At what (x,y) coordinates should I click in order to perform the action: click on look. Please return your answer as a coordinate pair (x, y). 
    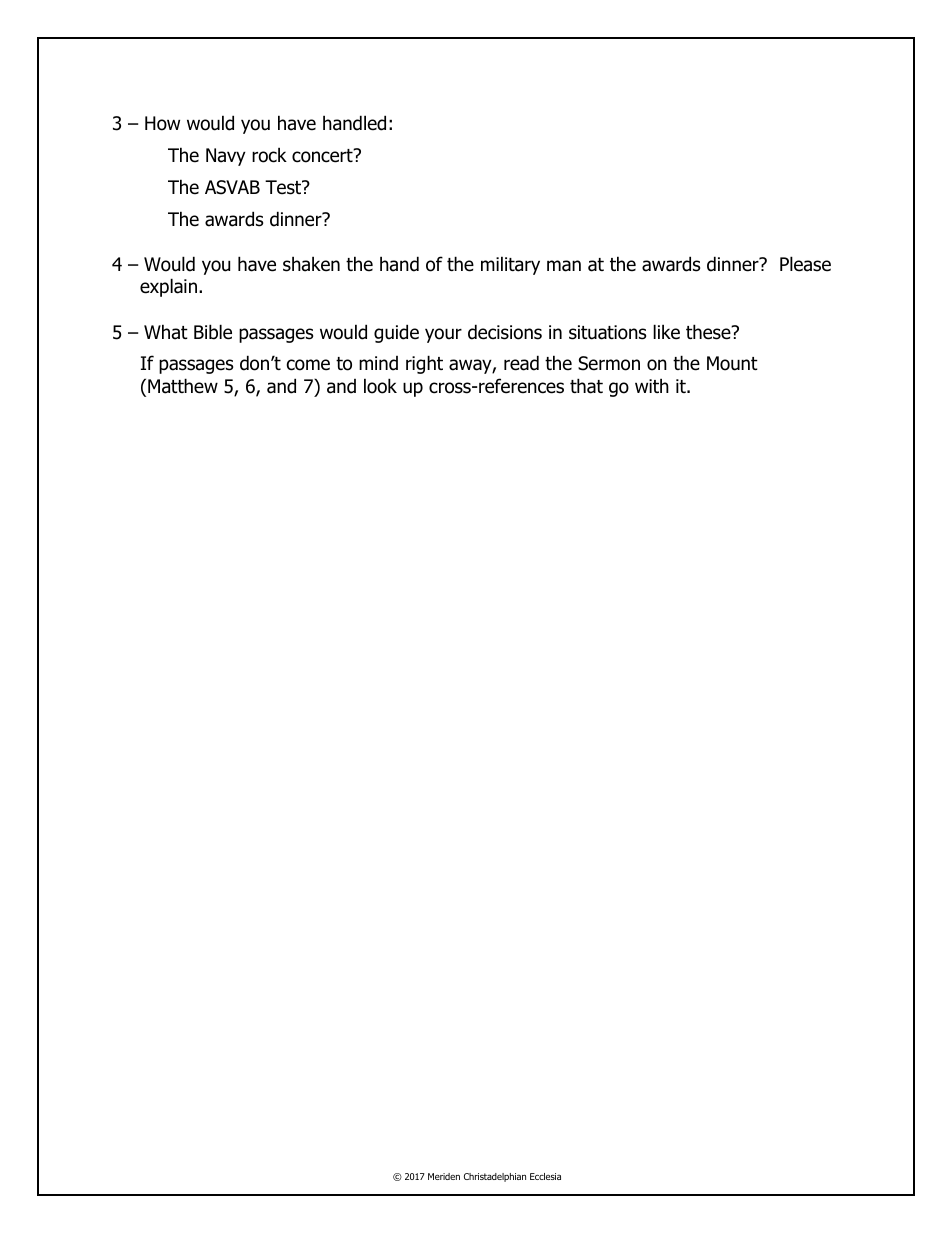
    Looking at the image, I should click on (380, 386).
